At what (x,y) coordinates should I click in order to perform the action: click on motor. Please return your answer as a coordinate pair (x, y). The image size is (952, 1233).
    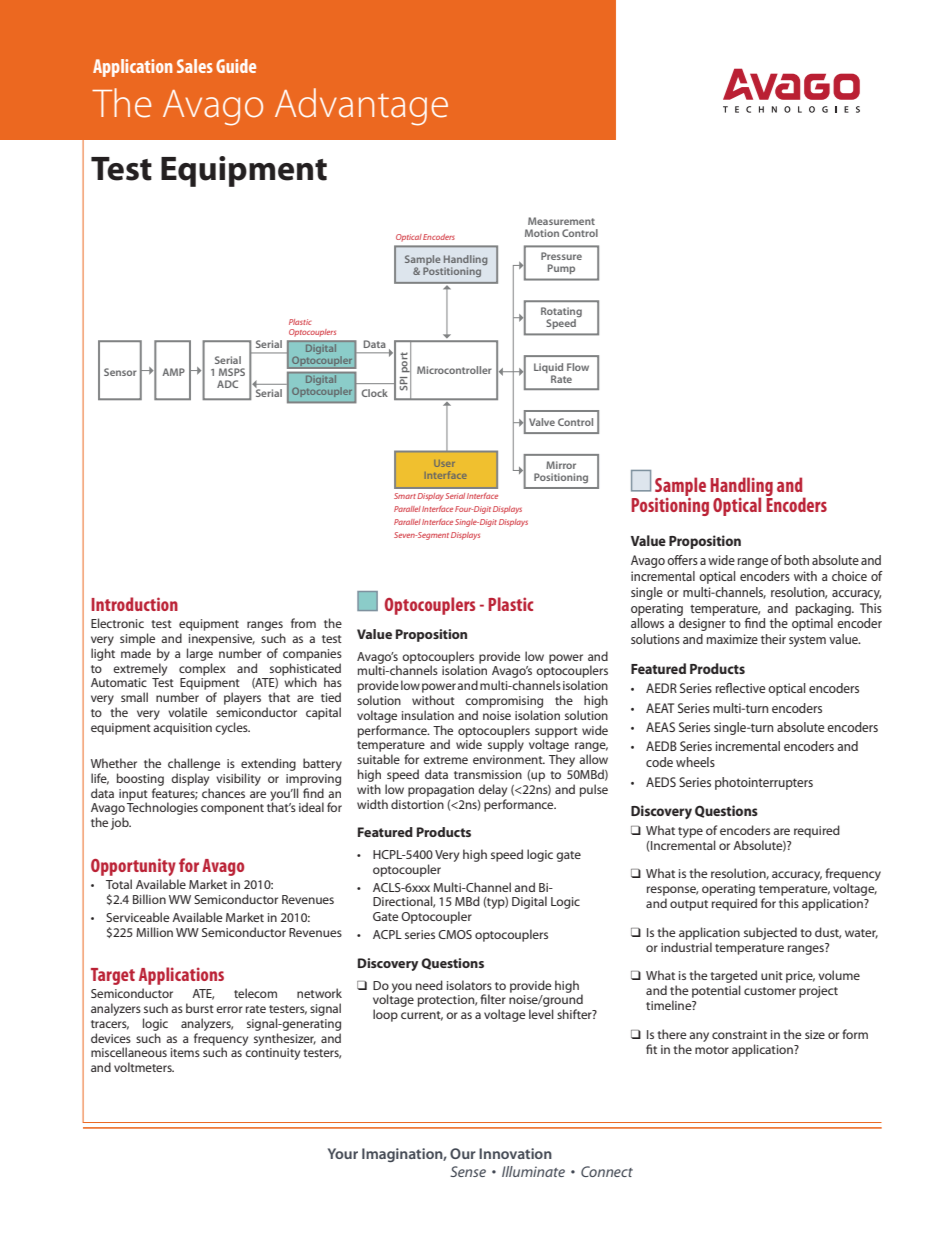
    Looking at the image, I should click on (712, 1050).
